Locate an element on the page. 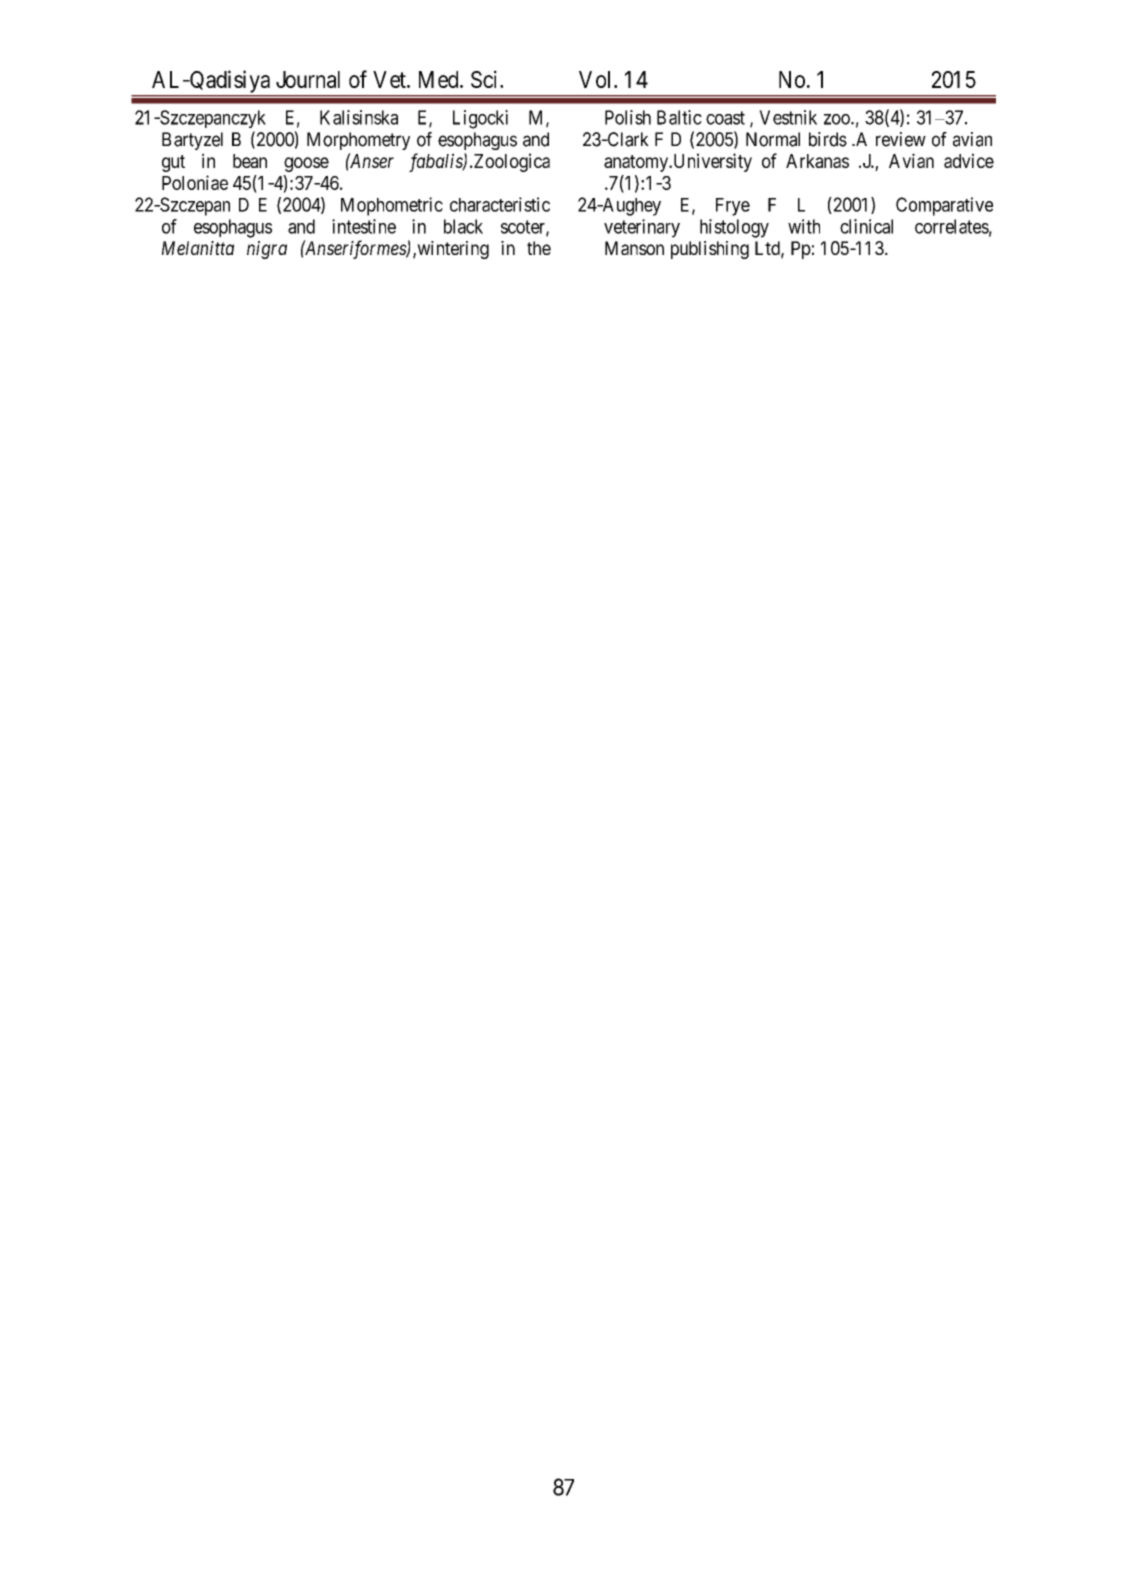 The width and height of the document is (1127, 1594). Vol is located at coordinates (597, 79).
